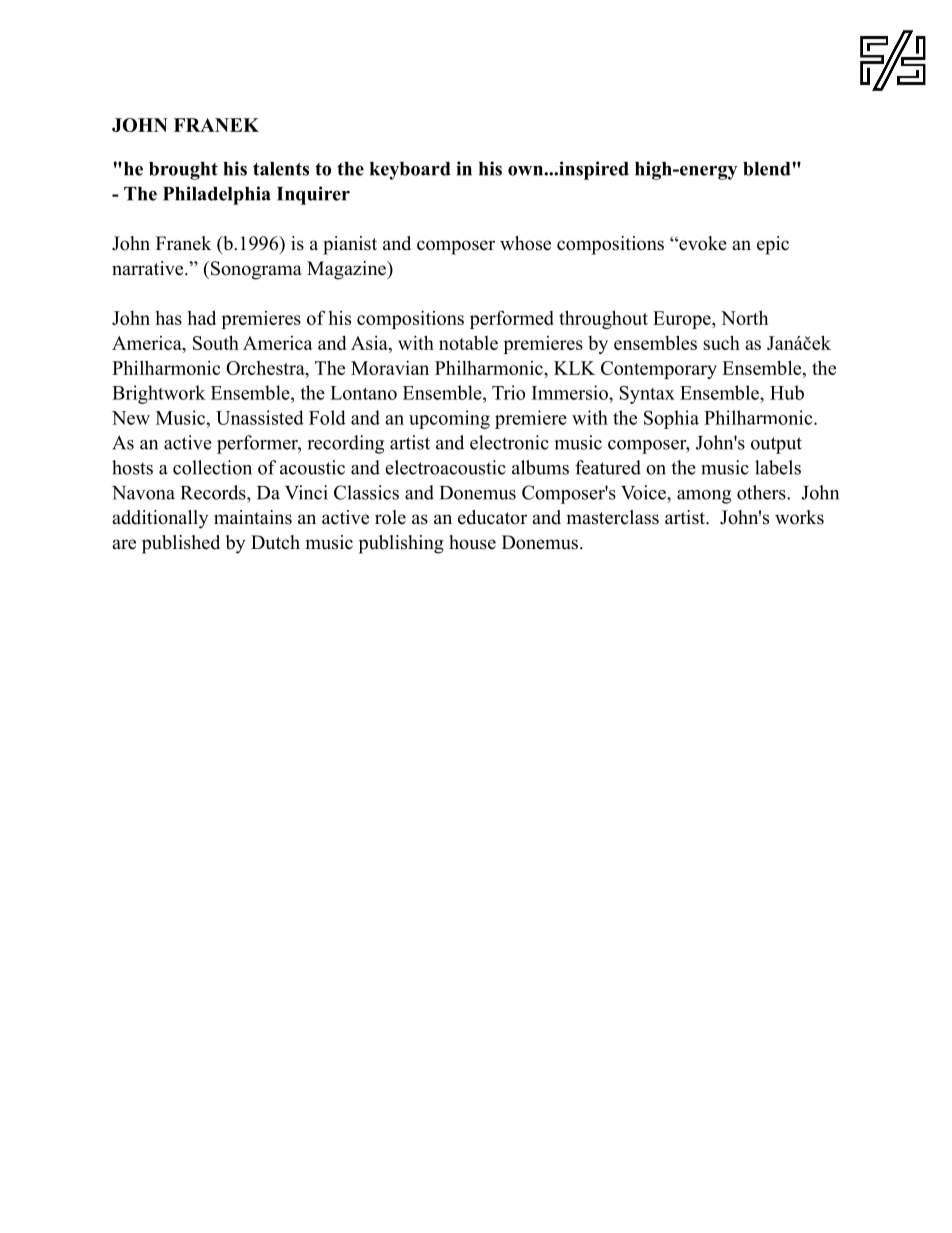  What do you see at coordinates (449, 419) in the screenshot?
I see `upcoming` at bounding box center [449, 419].
